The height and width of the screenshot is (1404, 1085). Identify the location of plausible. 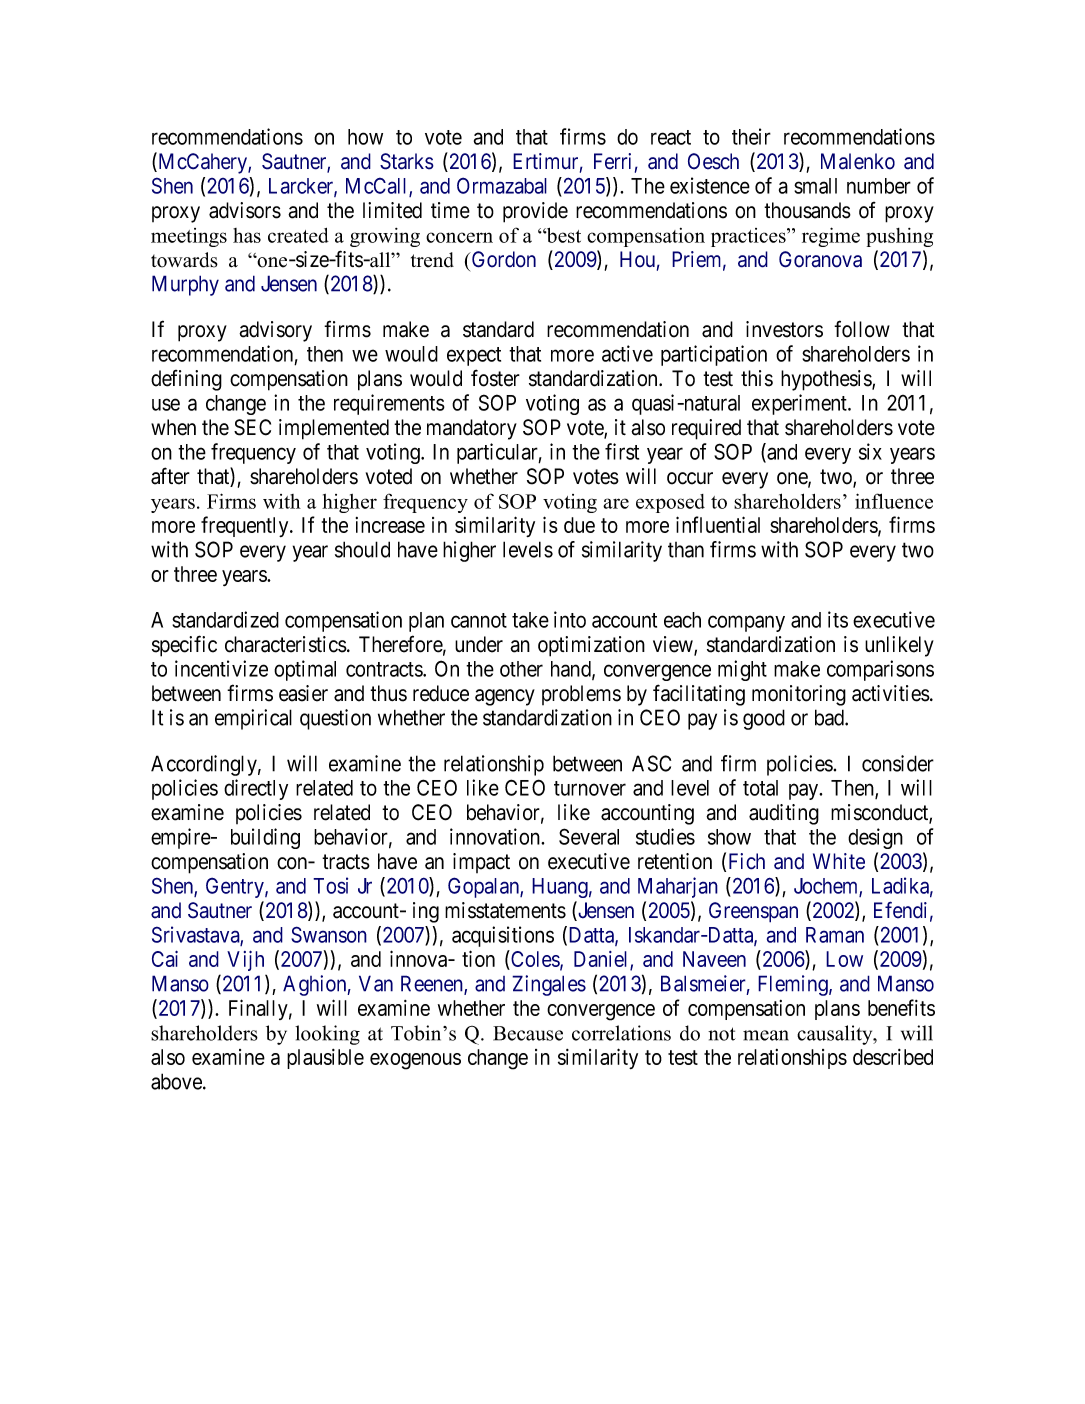
(325, 1059).
